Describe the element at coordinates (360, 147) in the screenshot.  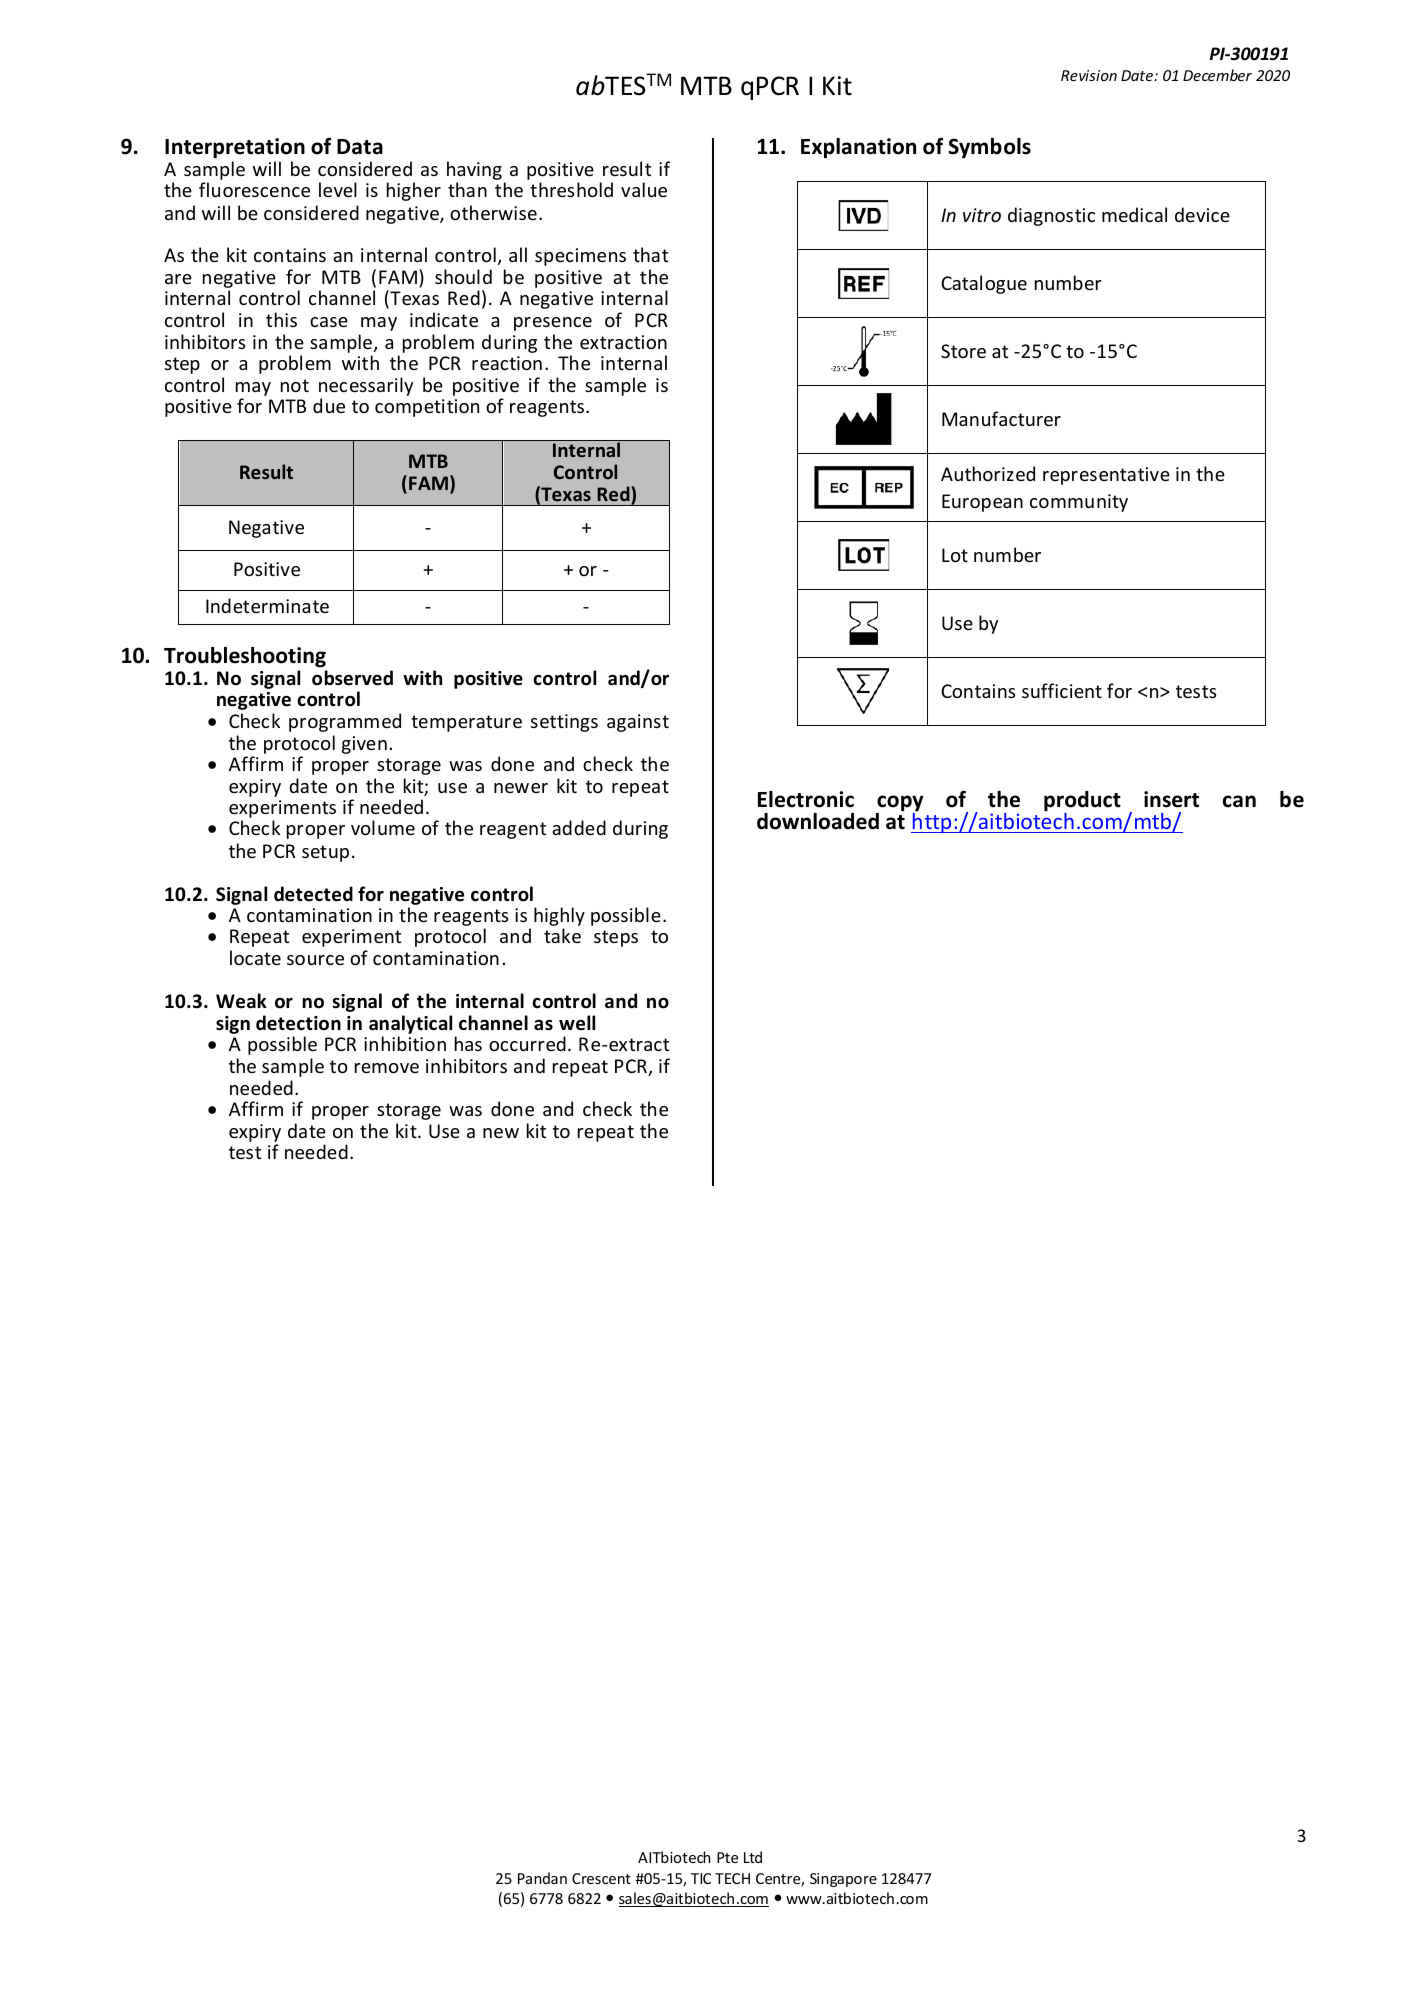
I see `Data` at that location.
